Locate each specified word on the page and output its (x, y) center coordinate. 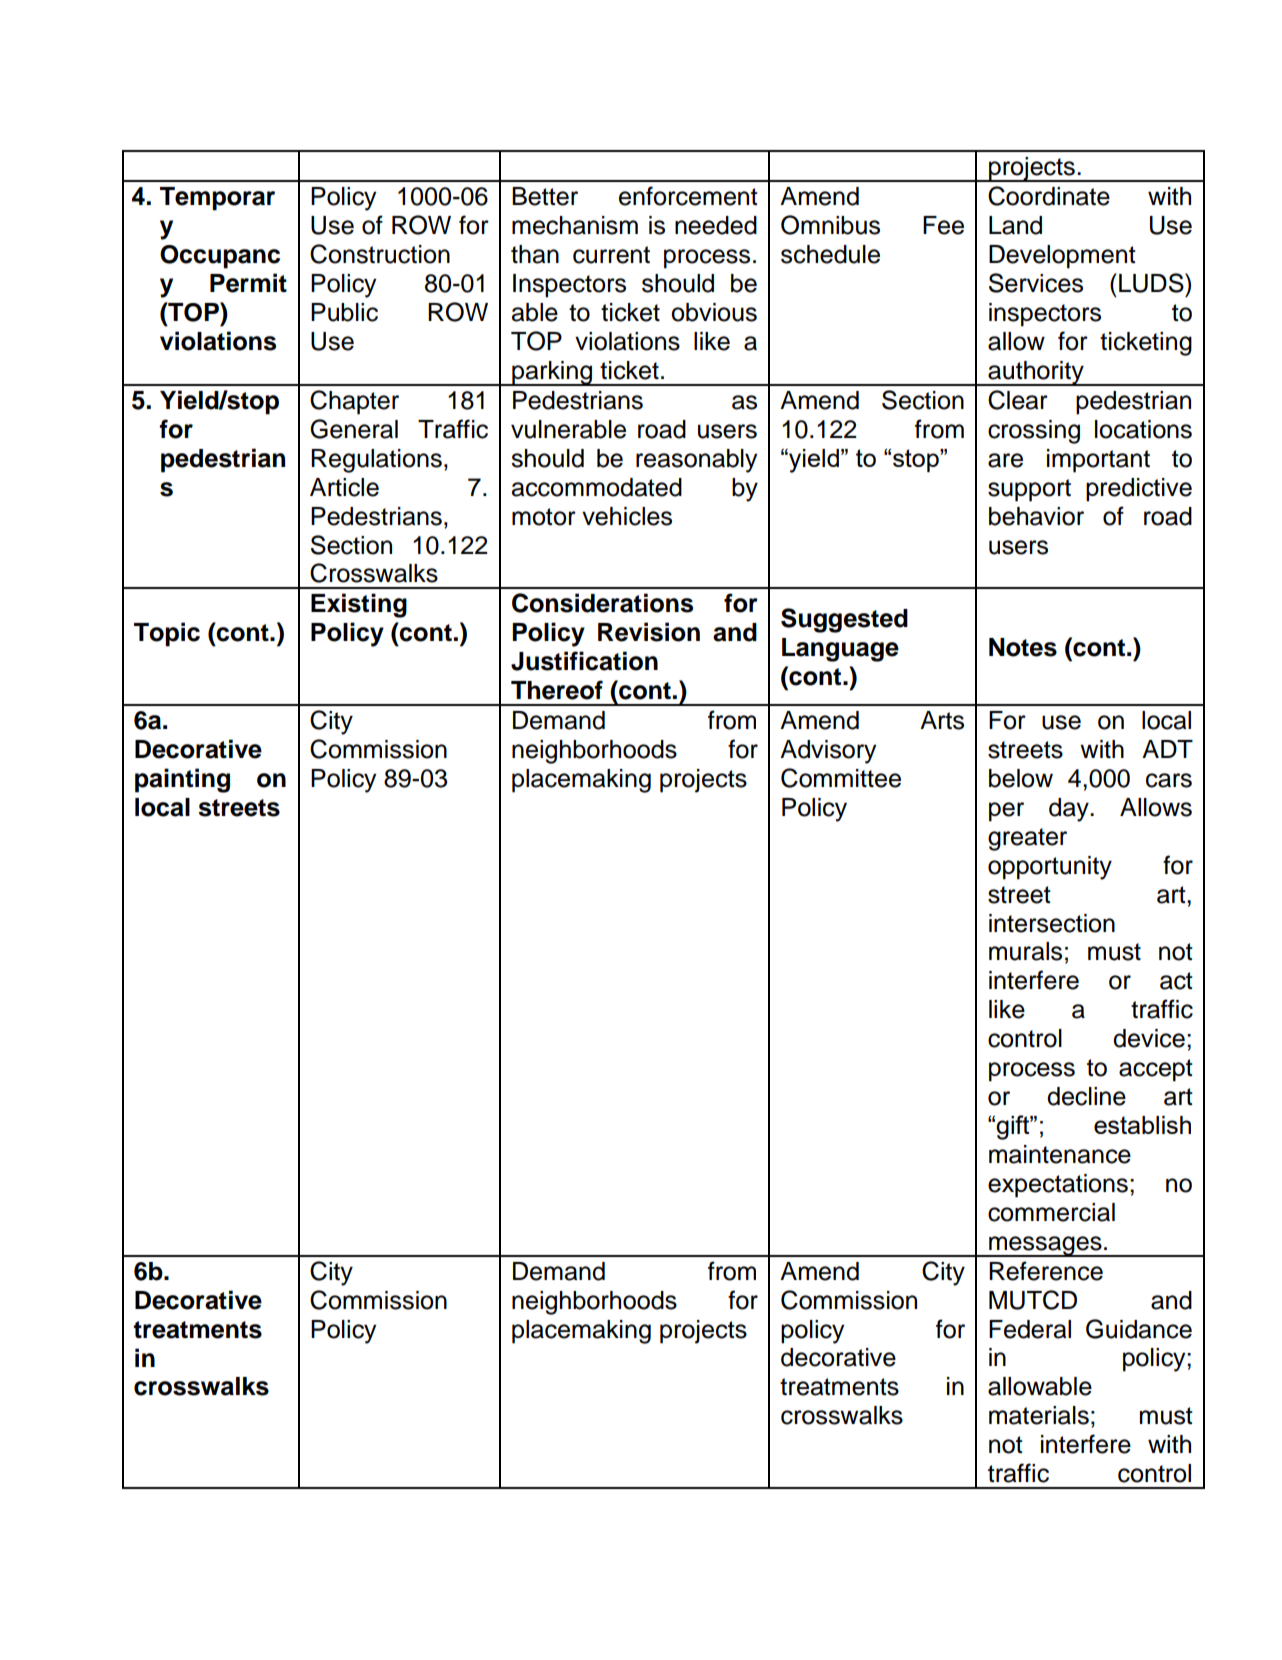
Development (1062, 257)
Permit (248, 283)
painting (182, 780)
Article (344, 487)
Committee (841, 778)
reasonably (696, 461)
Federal (1030, 1329)
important (1098, 461)
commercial (1051, 1212)
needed (716, 225)
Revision (649, 632)
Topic (167, 634)
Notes (1023, 647)
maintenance (1060, 1154)
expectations (1058, 1186)
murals (1025, 951)
